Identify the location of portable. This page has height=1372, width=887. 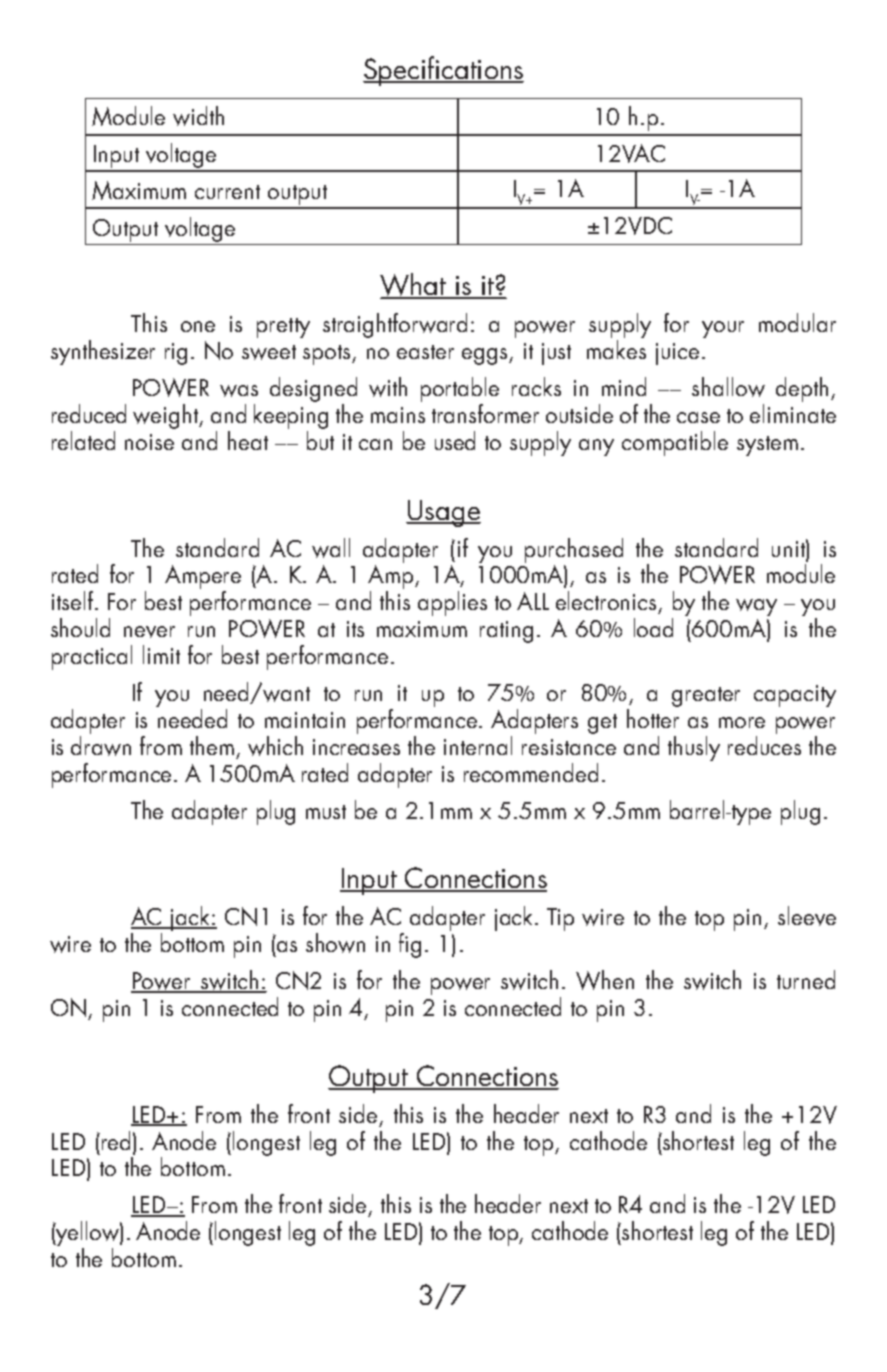
(460, 391).
